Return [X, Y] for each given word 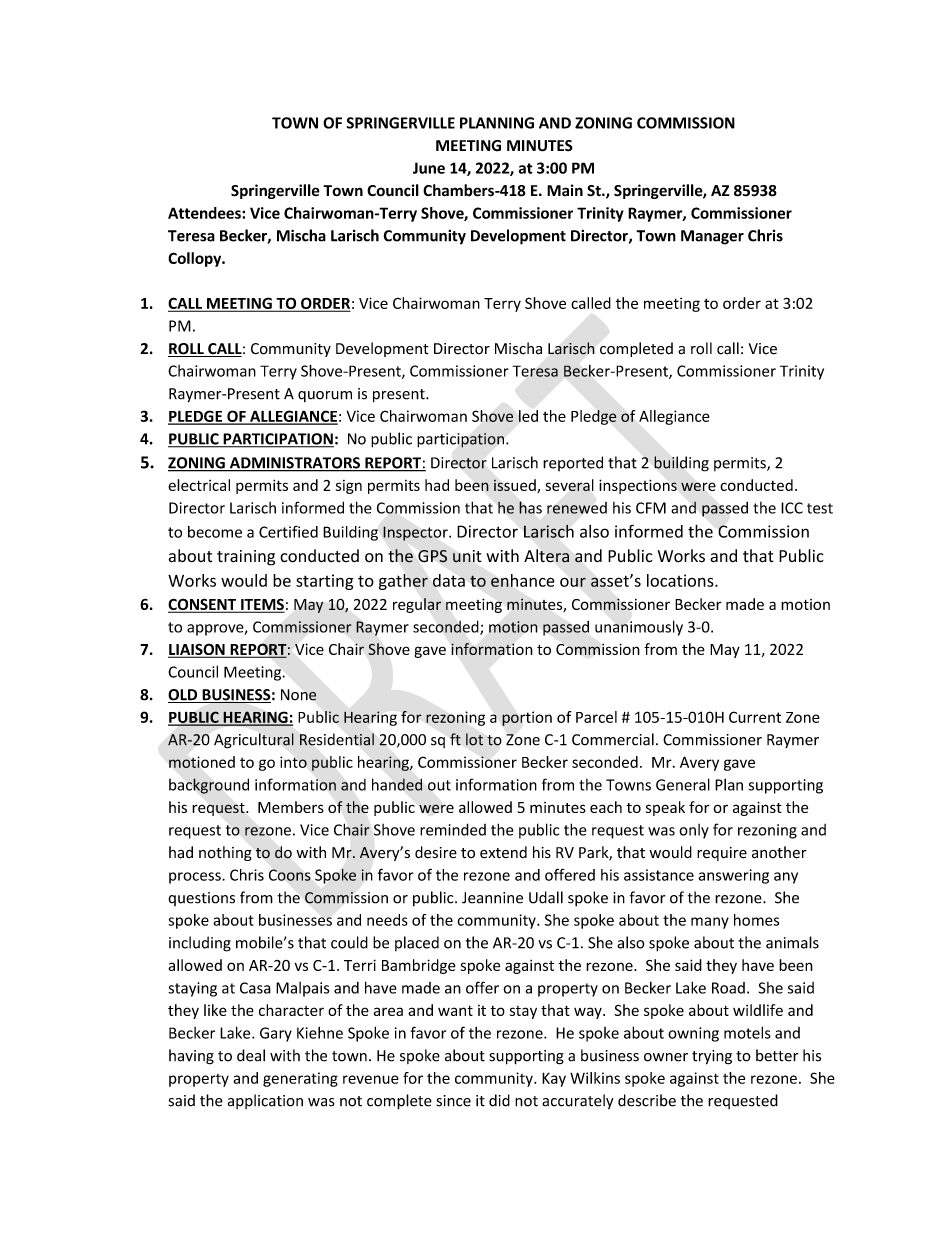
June [429, 168]
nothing [225, 853]
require [722, 854]
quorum [325, 396]
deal [251, 1055]
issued [516, 486]
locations [681, 580]
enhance [523, 580]
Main [565, 190]
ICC [792, 508]
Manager [712, 237]
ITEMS [261, 605]
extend [503, 852]
